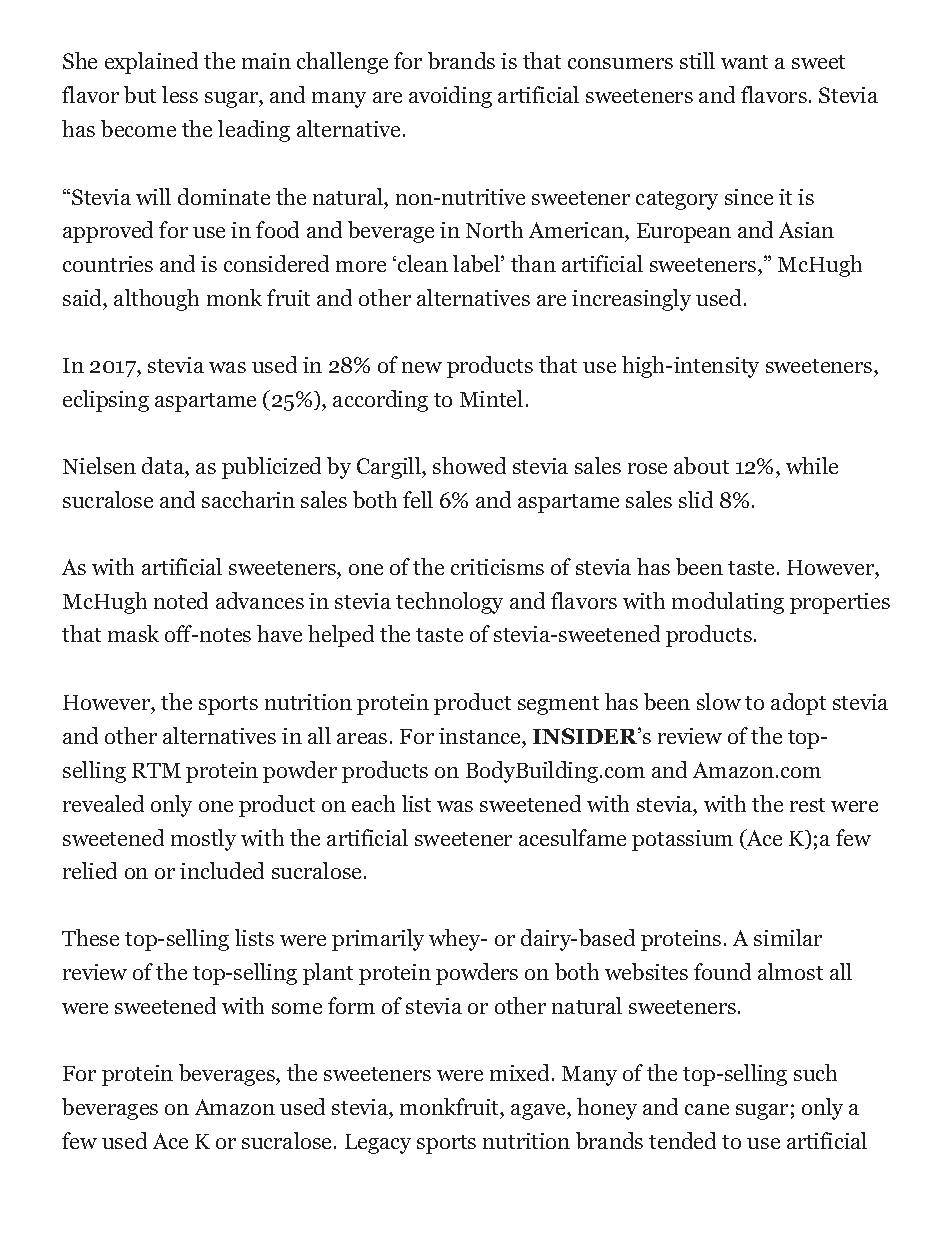  What do you see at coordinates (728, 603) in the screenshot?
I see `modulating` at bounding box center [728, 603].
